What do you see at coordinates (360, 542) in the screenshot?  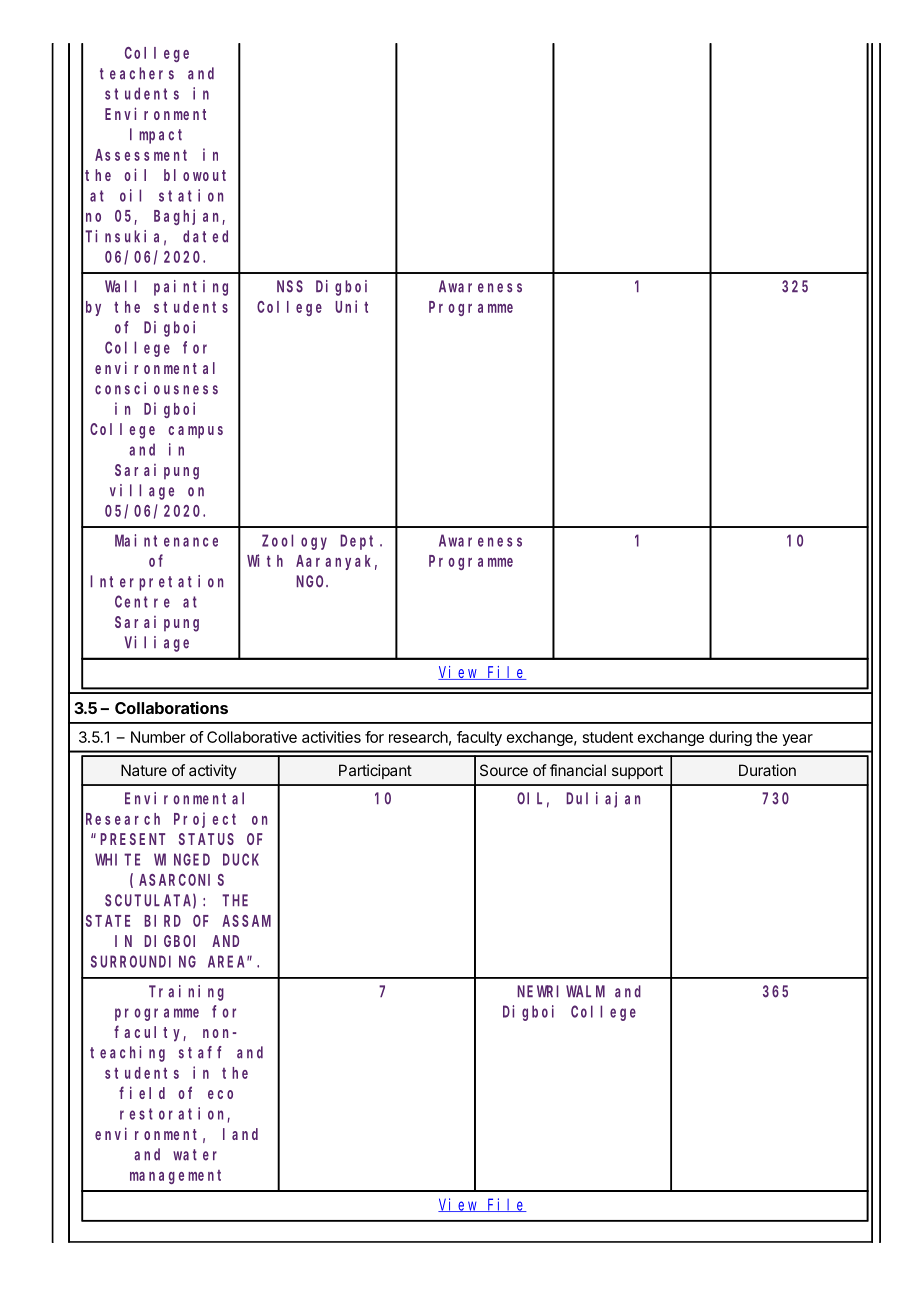 I see `Dept` at bounding box center [360, 542].
